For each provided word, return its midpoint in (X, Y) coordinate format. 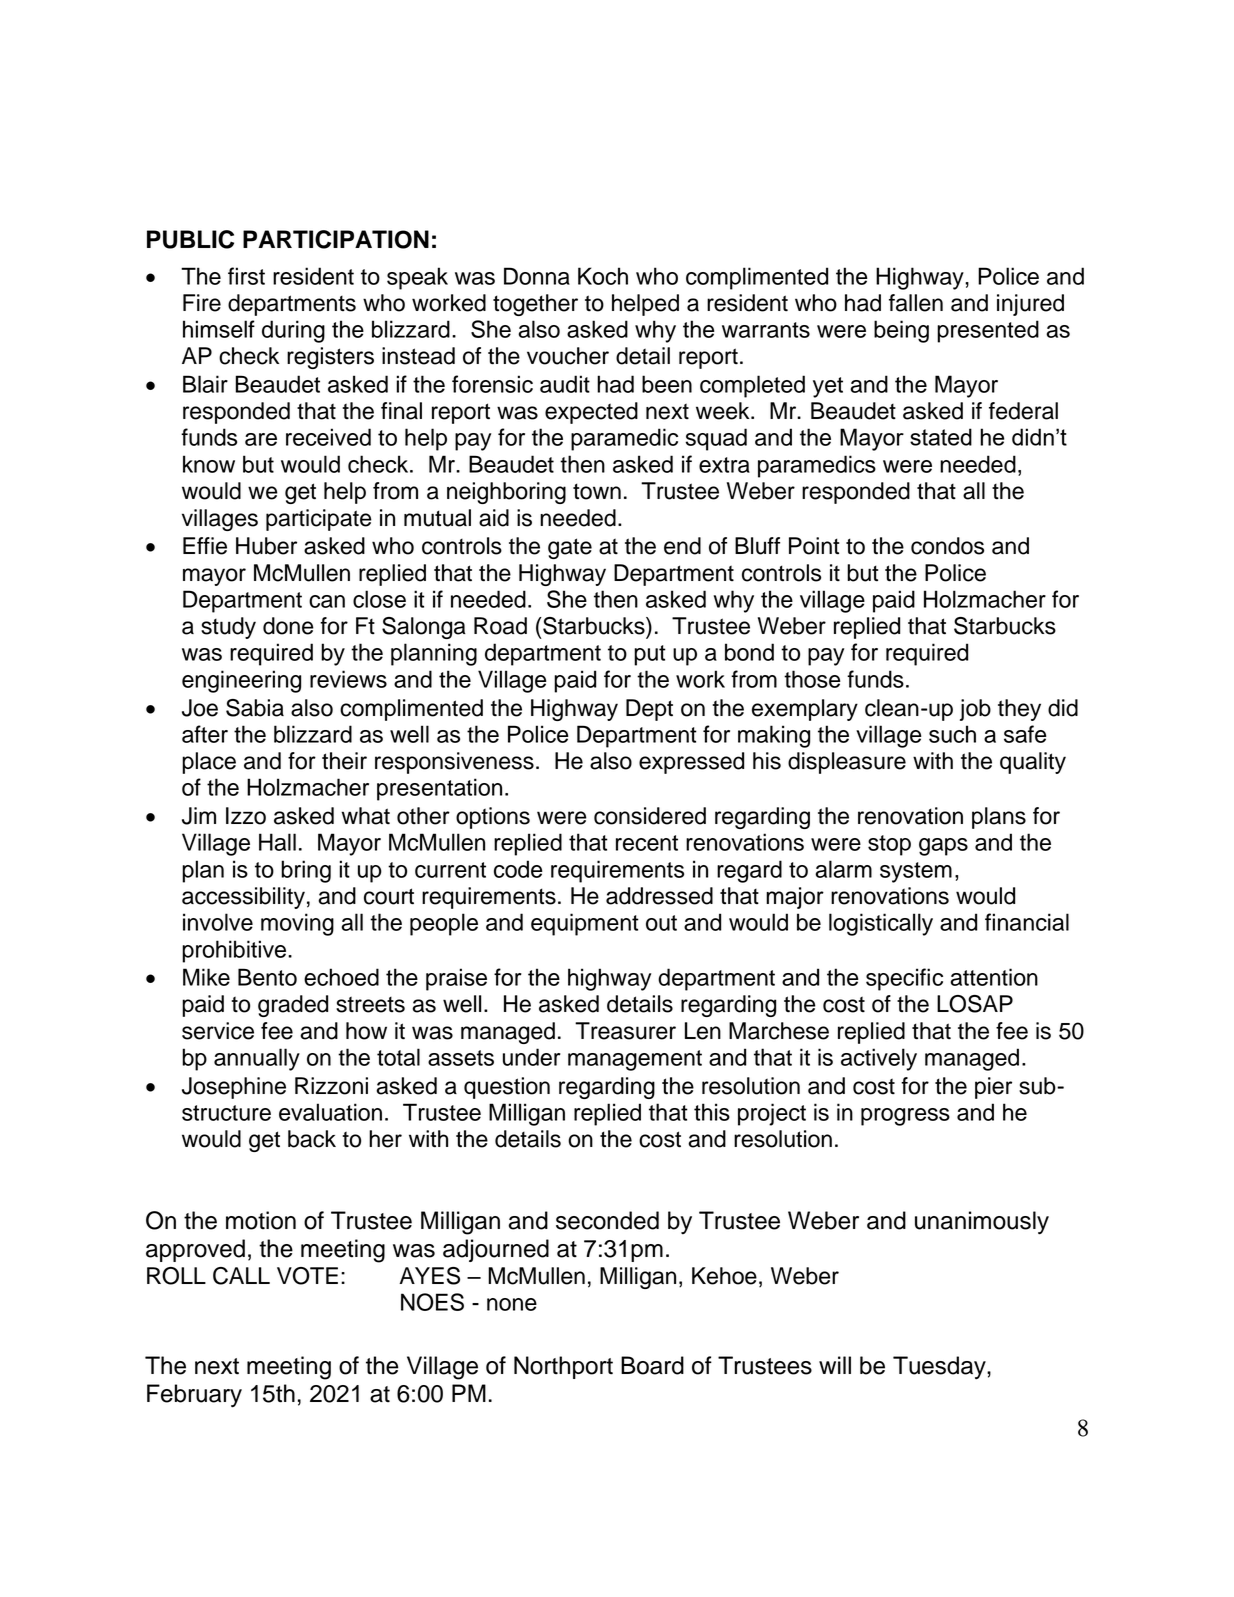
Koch (603, 276)
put (650, 655)
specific (904, 979)
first (246, 276)
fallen (916, 303)
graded (293, 1006)
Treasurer (625, 1031)
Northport (563, 1367)
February (194, 1396)
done (288, 626)
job (975, 710)
